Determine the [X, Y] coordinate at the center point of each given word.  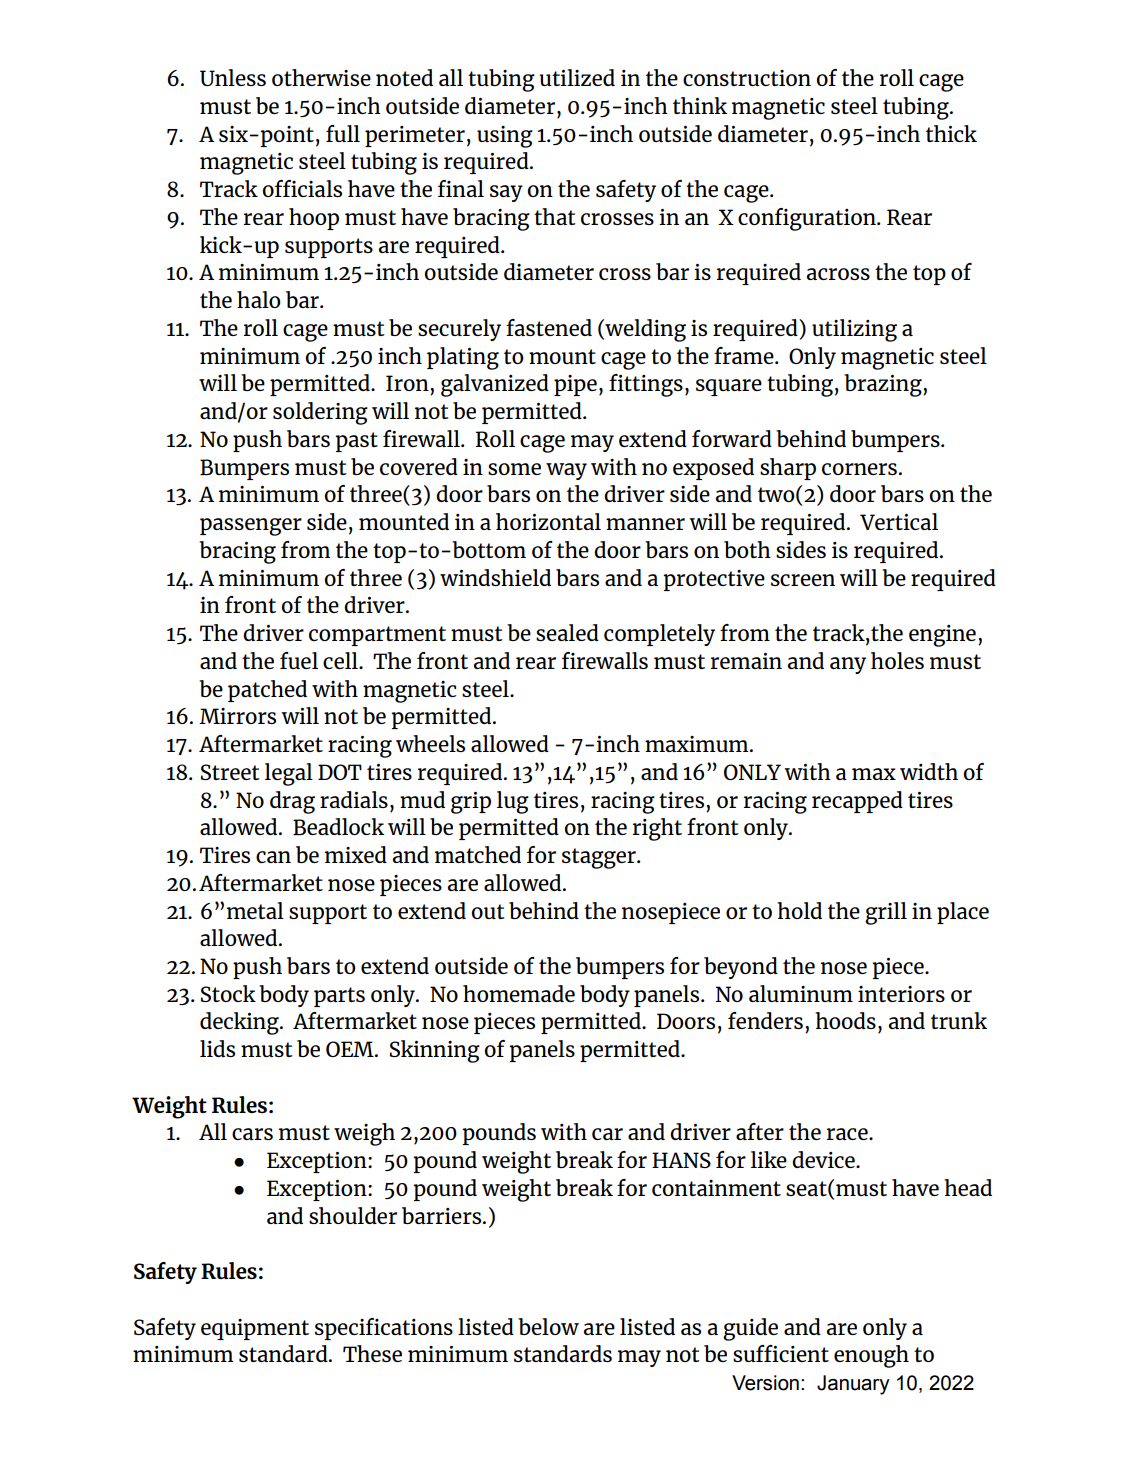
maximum [698, 744]
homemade [519, 993]
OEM [351, 1049]
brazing [884, 385]
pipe [575, 385]
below [548, 1326]
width [929, 771]
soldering [320, 413]
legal [289, 774]
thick [951, 133]
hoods [845, 1020]
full [343, 133]
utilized [577, 77]
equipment [255, 1329]
